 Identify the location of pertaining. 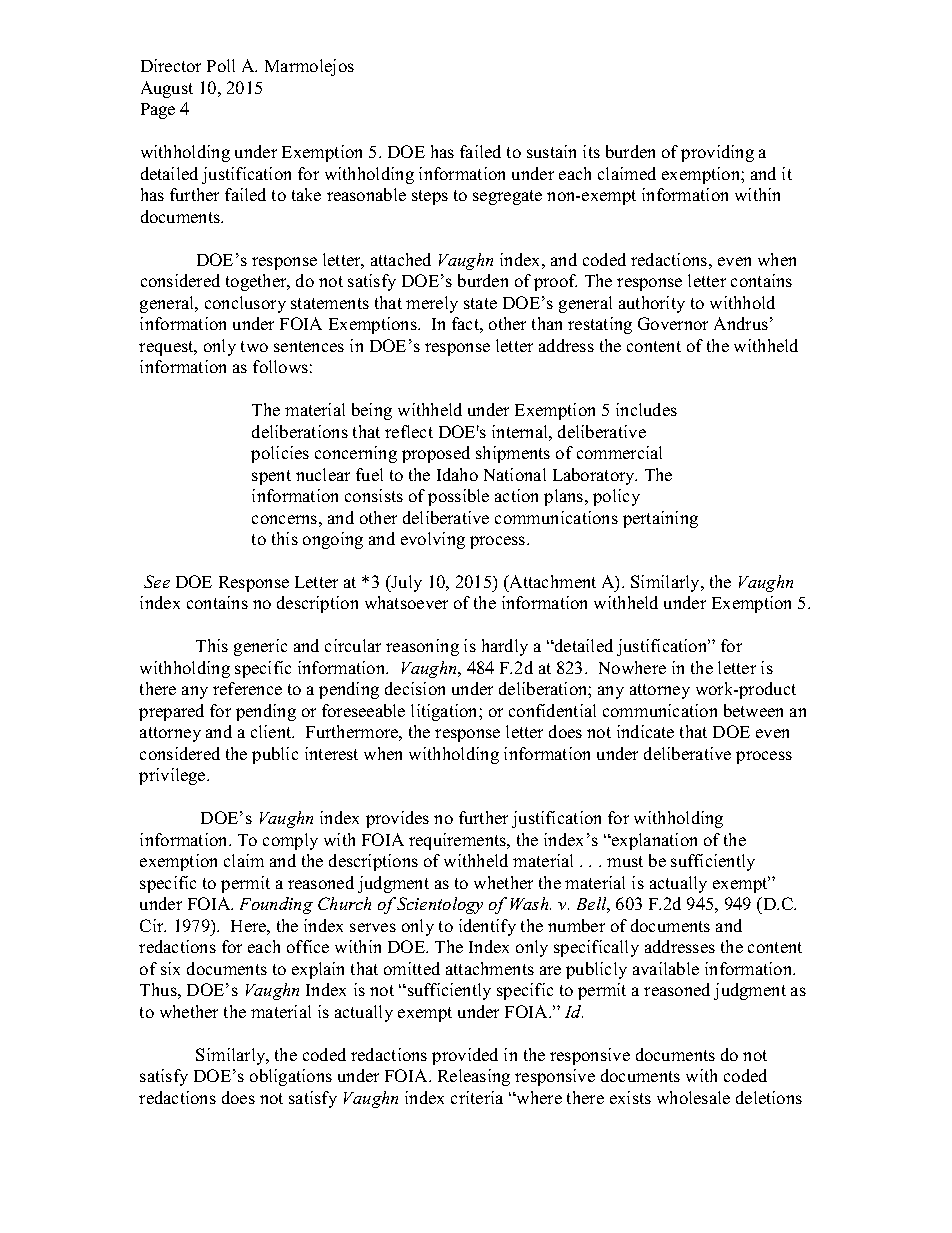
(660, 519).
